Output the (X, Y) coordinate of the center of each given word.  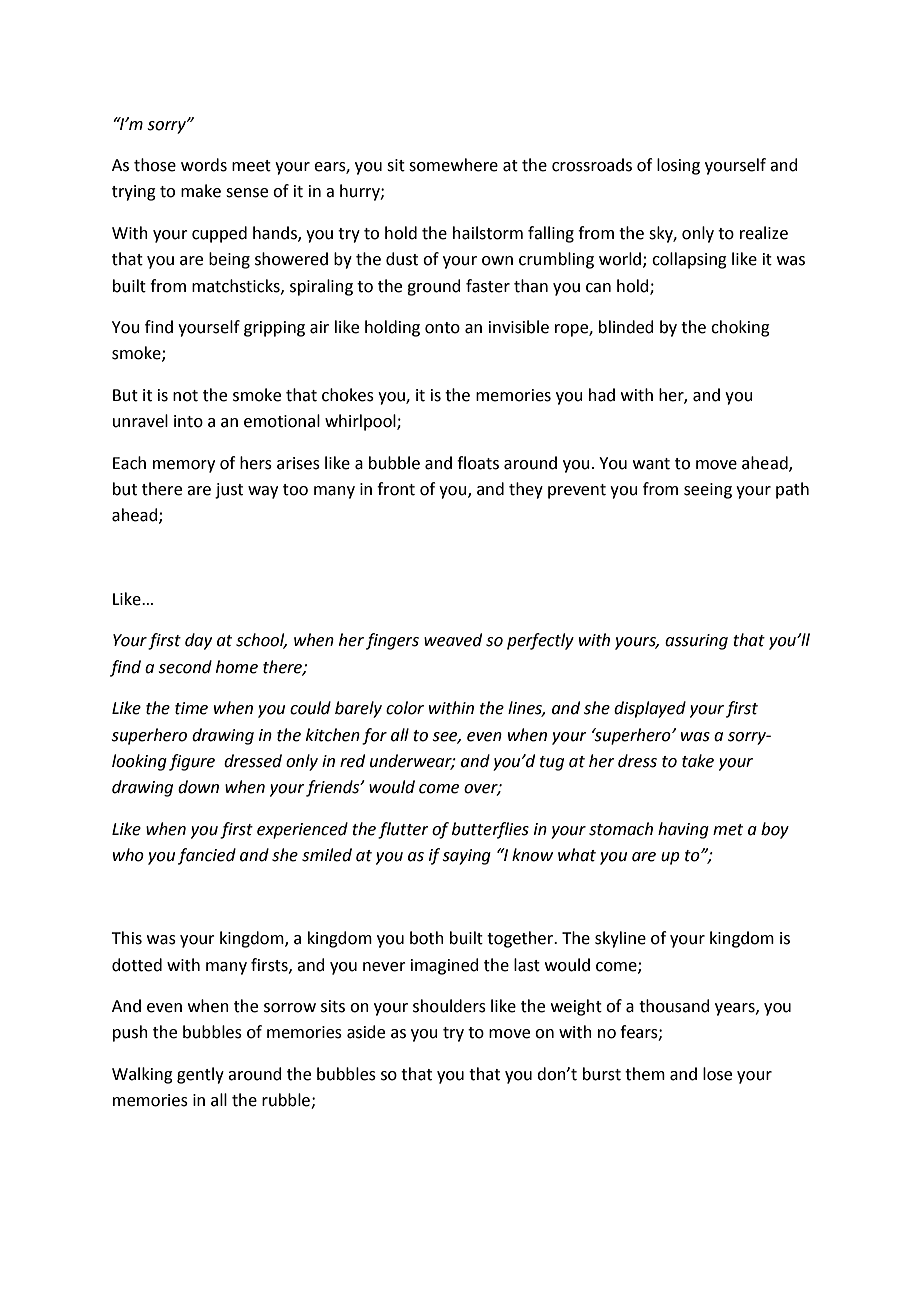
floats (478, 463)
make (201, 191)
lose (717, 1074)
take (698, 761)
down (198, 787)
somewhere (453, 165)
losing (678, 166)
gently (200, 1075)
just (229, 491)
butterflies (490, 830)
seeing (708, 491)
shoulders (449, 1006)
